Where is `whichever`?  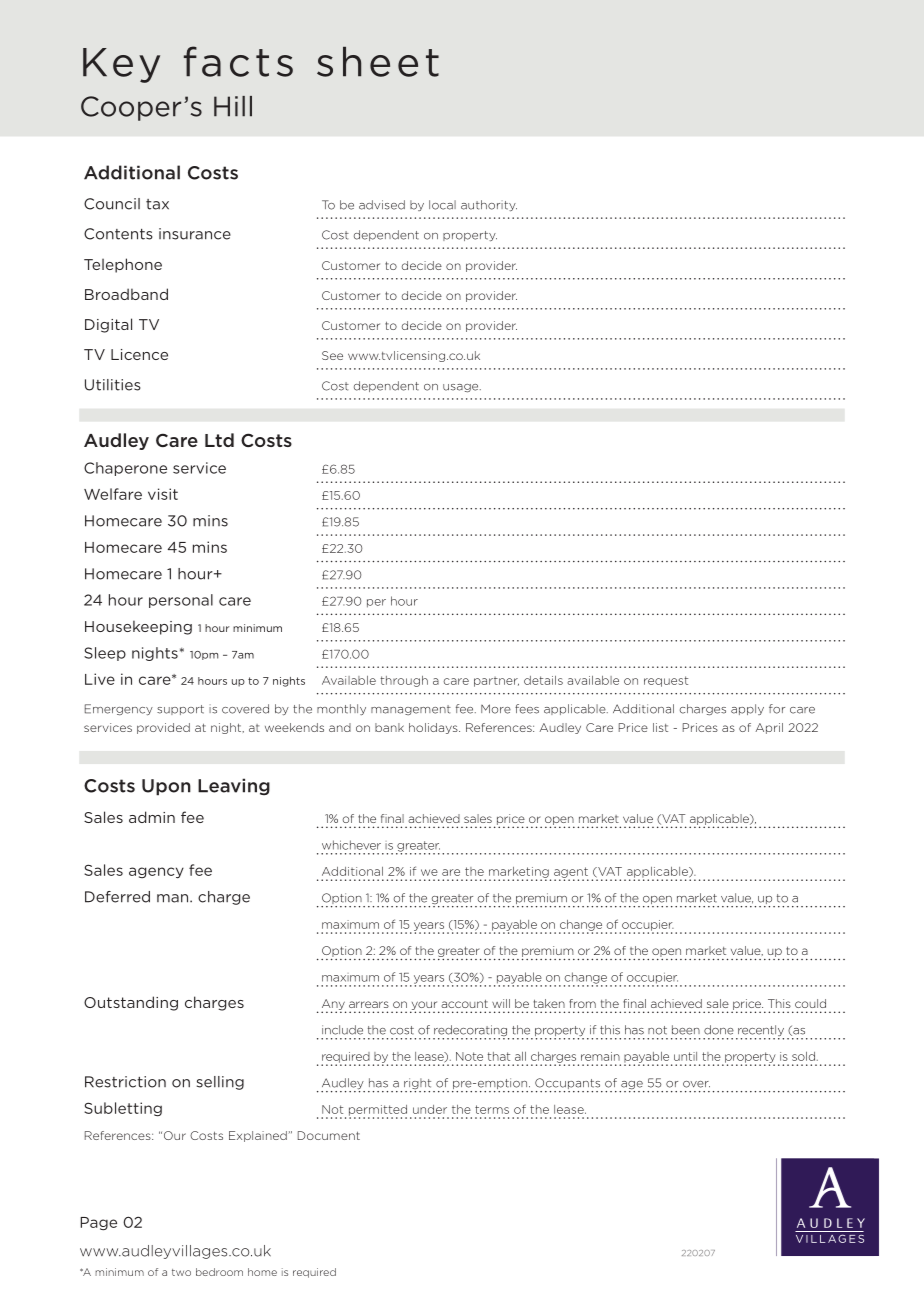 whichever is located at coordinates (351, 845).
